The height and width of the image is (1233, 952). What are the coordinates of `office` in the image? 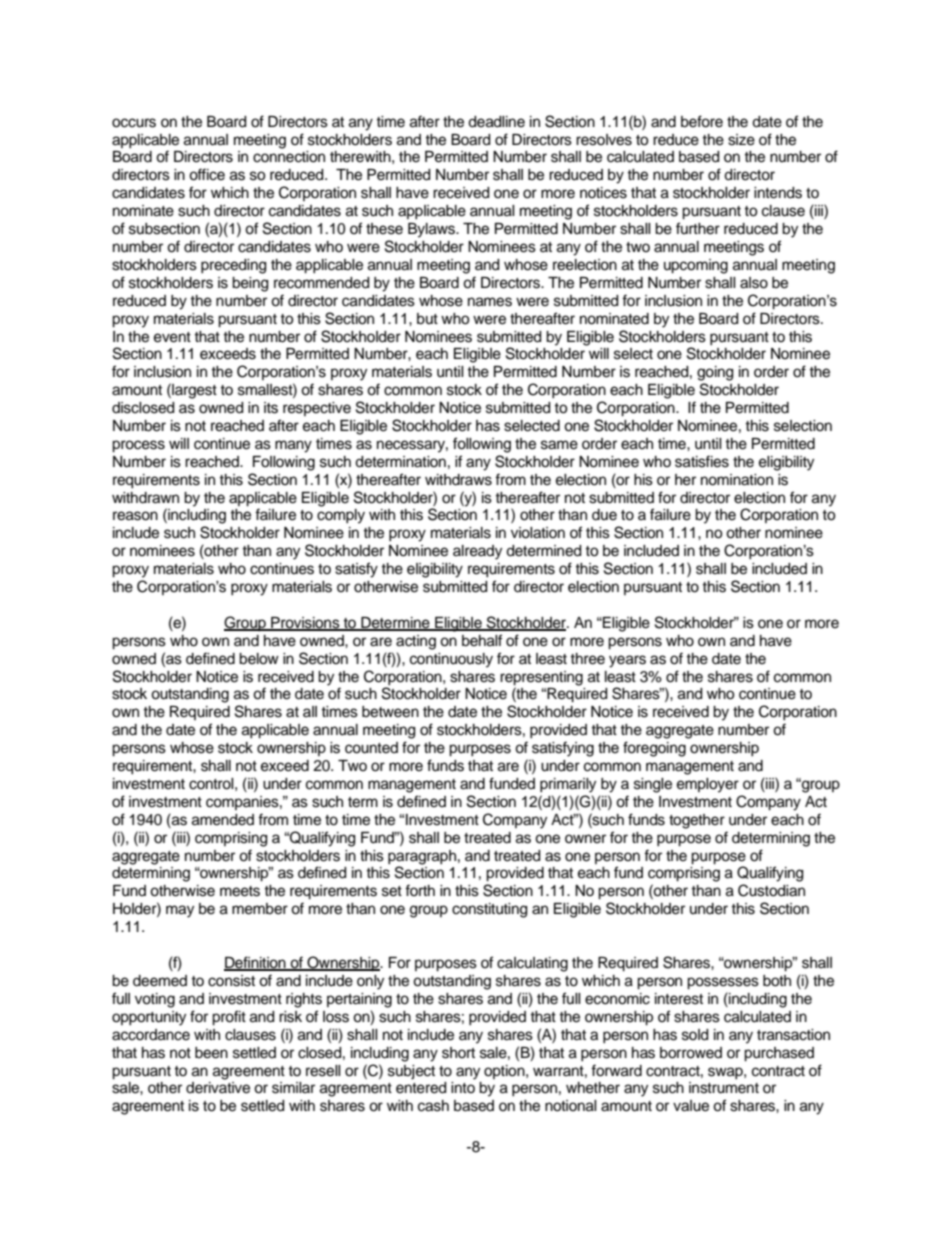 It's located at (207, 174).
